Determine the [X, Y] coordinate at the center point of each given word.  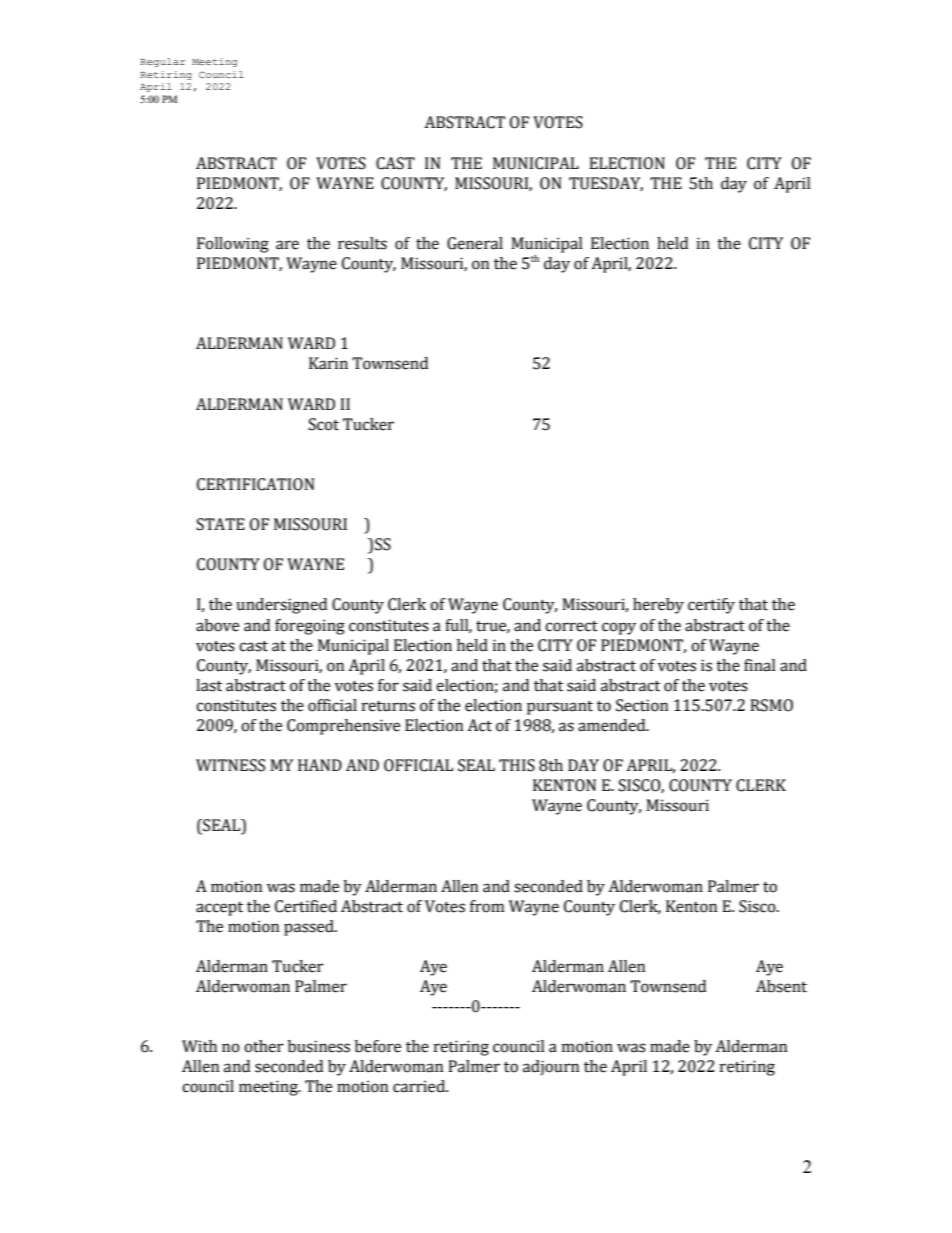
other [264, 1046]
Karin [328, 363]
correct [571, 626]
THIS [517, 765]
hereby [658, 606]
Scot [324, 424]
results [362, 243]
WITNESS [230, 765]
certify [711, 606]
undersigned [281, 606]
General [475, 243]
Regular [162, 62]
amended [613, 725]
